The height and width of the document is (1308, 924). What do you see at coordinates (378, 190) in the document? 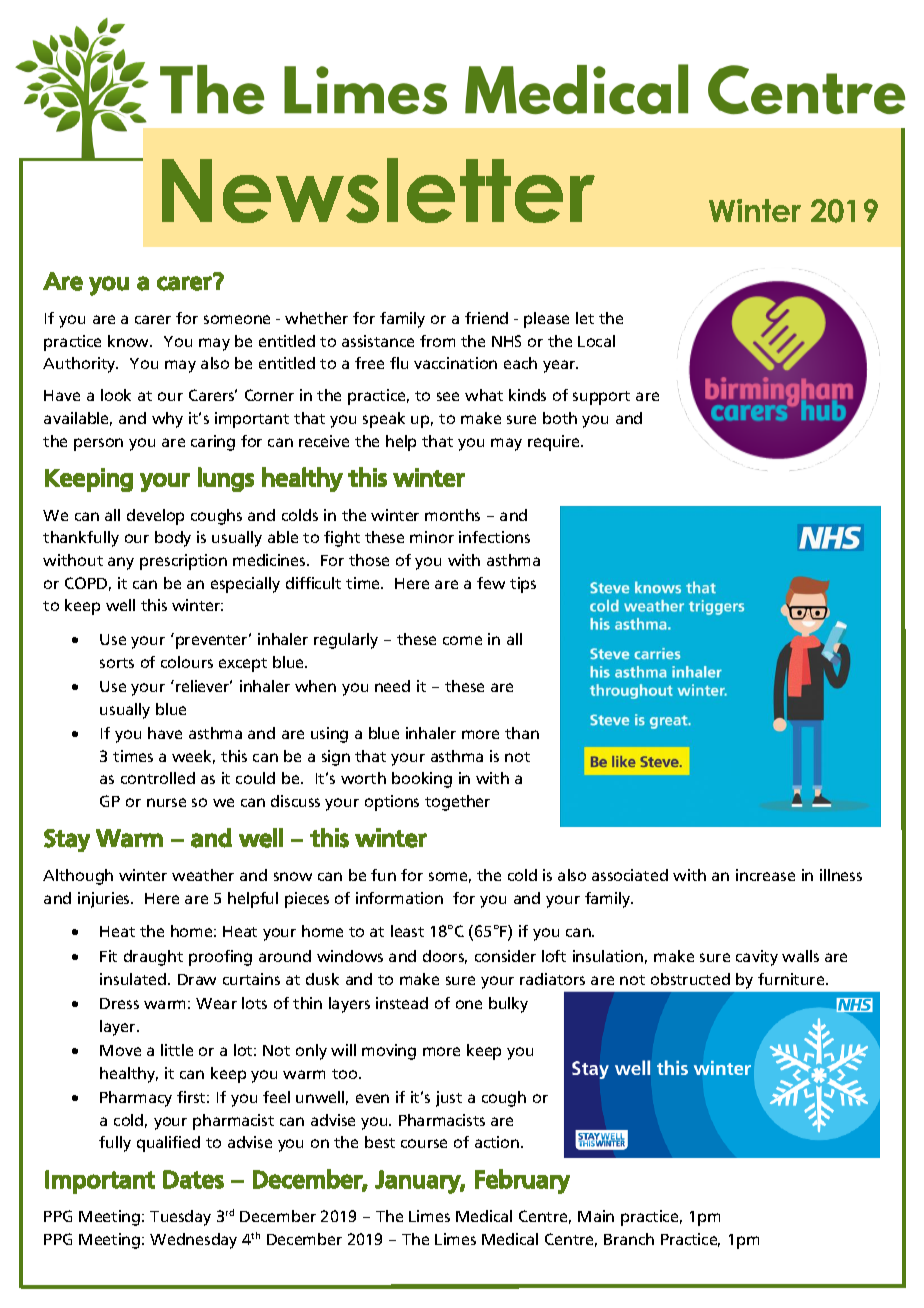
I see `Newsletter` at bounding box center [378, 190].
